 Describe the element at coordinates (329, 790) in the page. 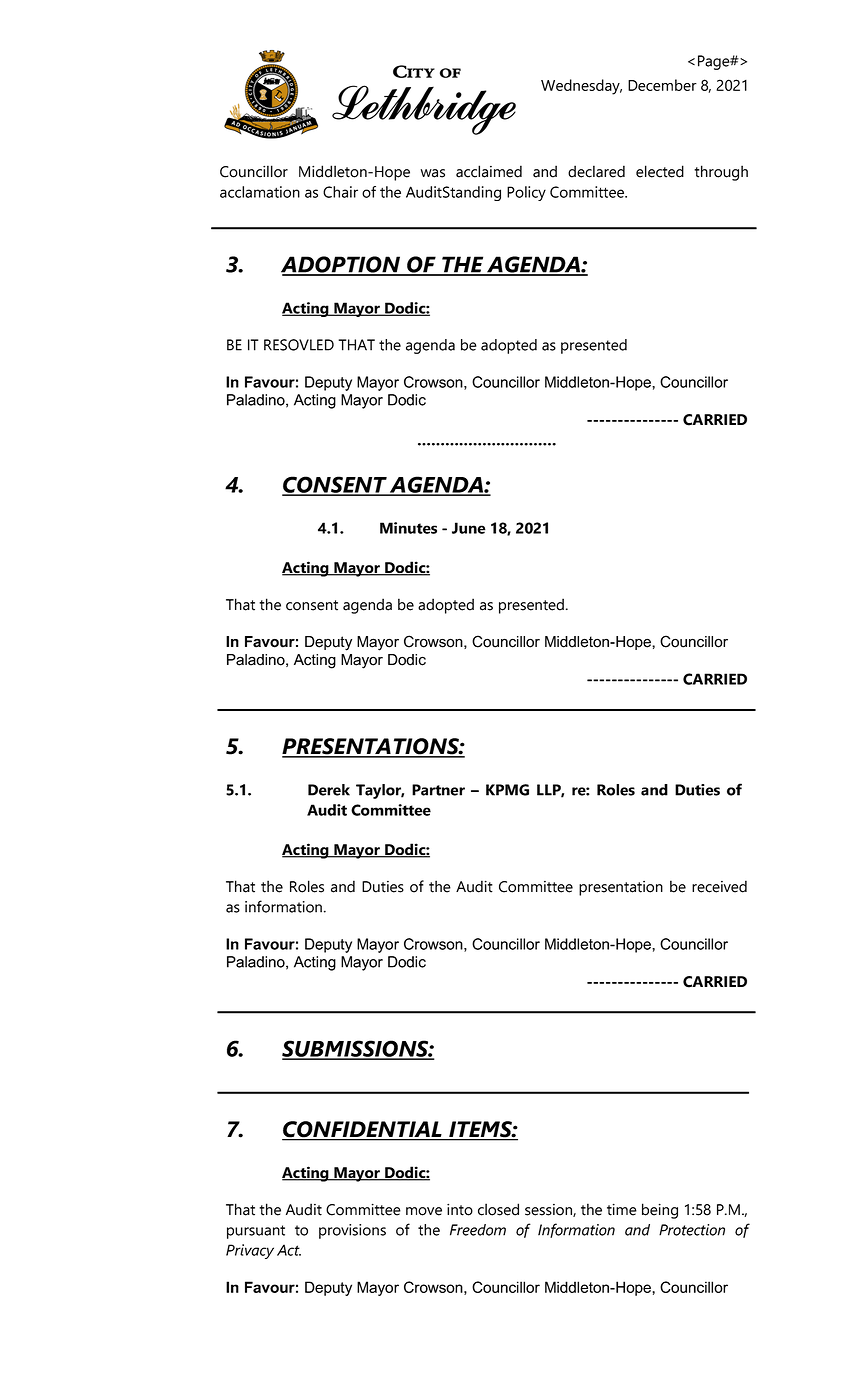

I see `Derek` at that location.
